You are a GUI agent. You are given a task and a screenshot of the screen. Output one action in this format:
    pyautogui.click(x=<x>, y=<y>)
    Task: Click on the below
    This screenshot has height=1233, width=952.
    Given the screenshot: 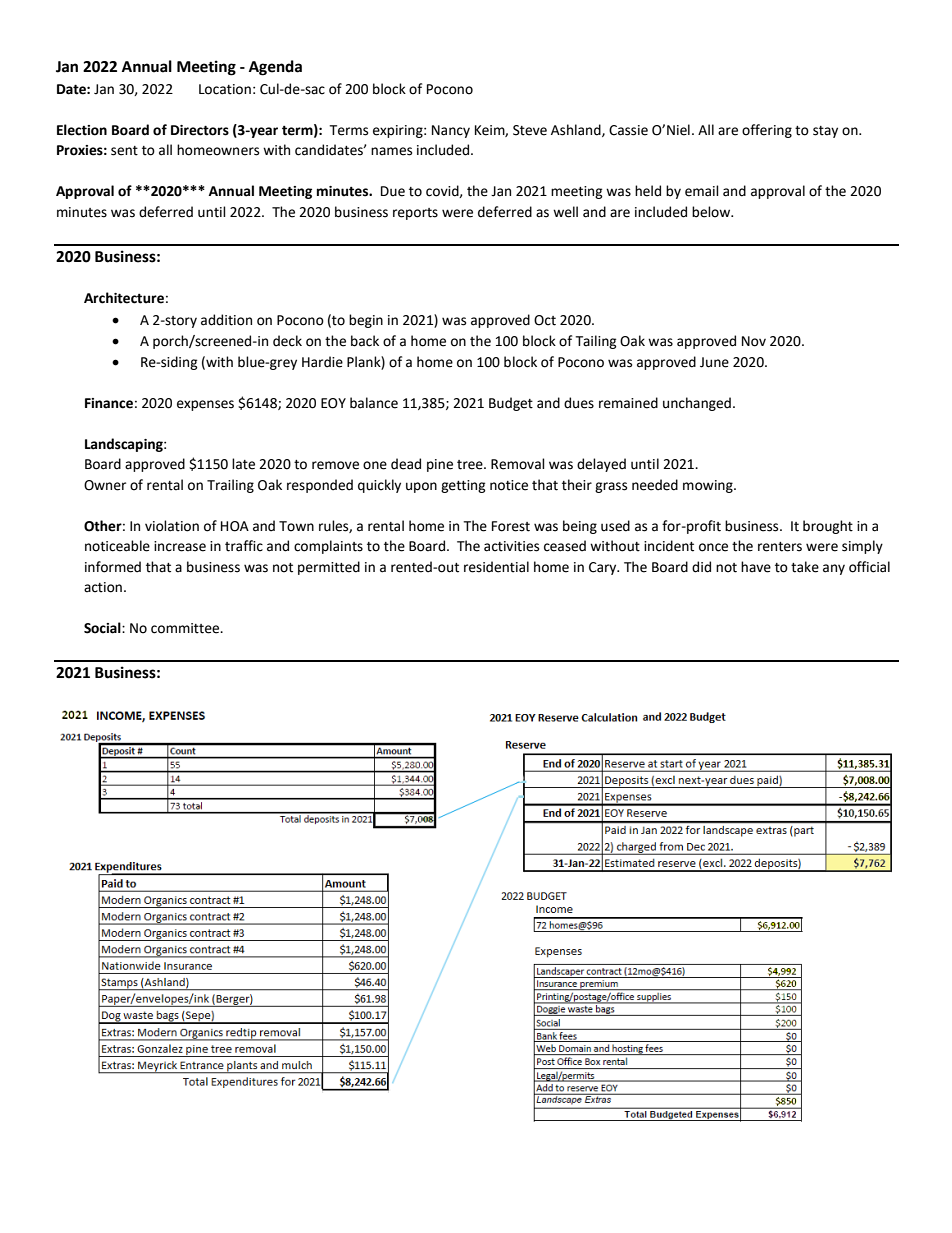 What is the action you would take?
    pyautogui.click(x=712, y=212)
